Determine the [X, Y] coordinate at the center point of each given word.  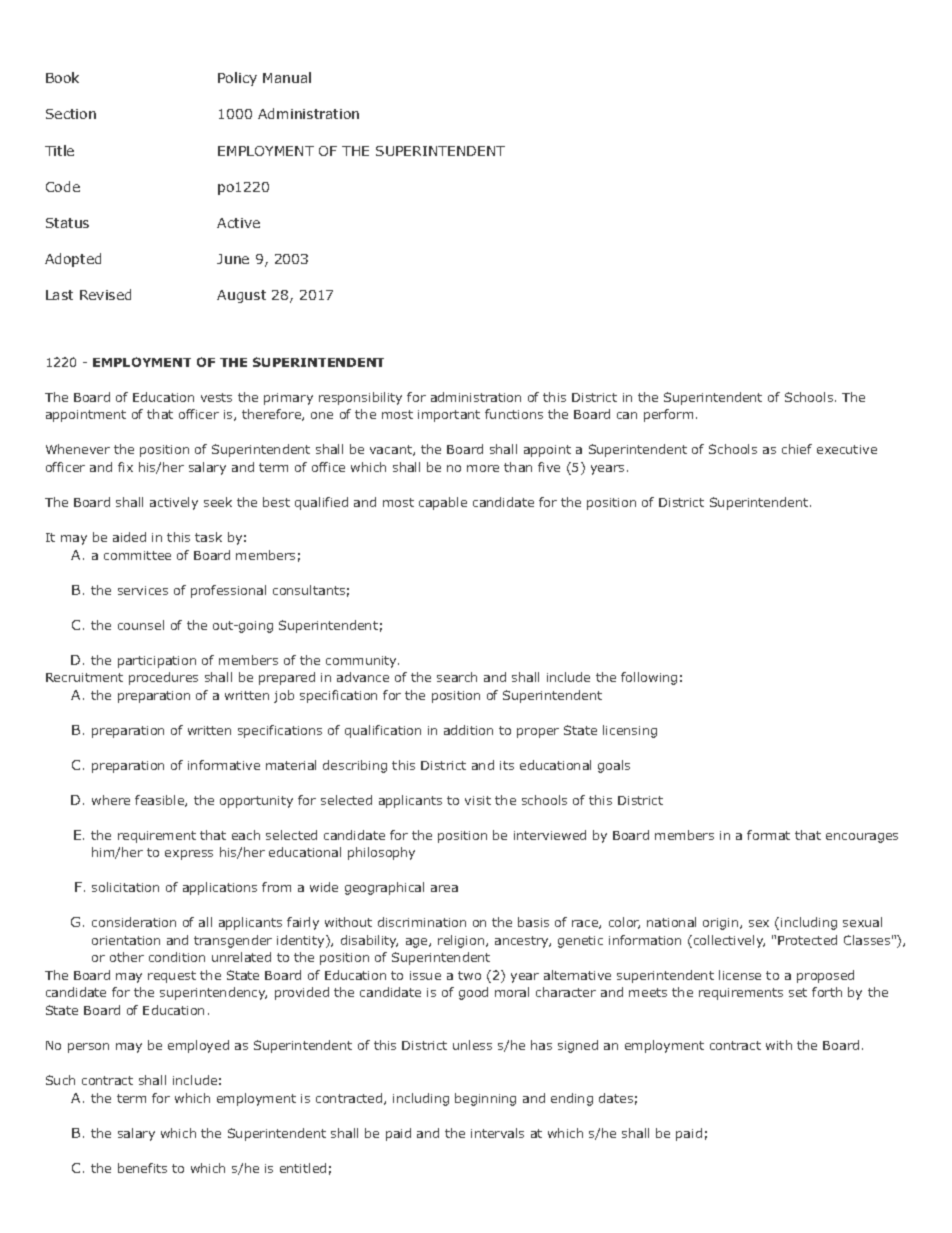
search [457, 677]
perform [668, 415]
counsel [141, 625]
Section [71, 114]
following [649, 678]
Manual [287, 77]
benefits [142, 1168]
